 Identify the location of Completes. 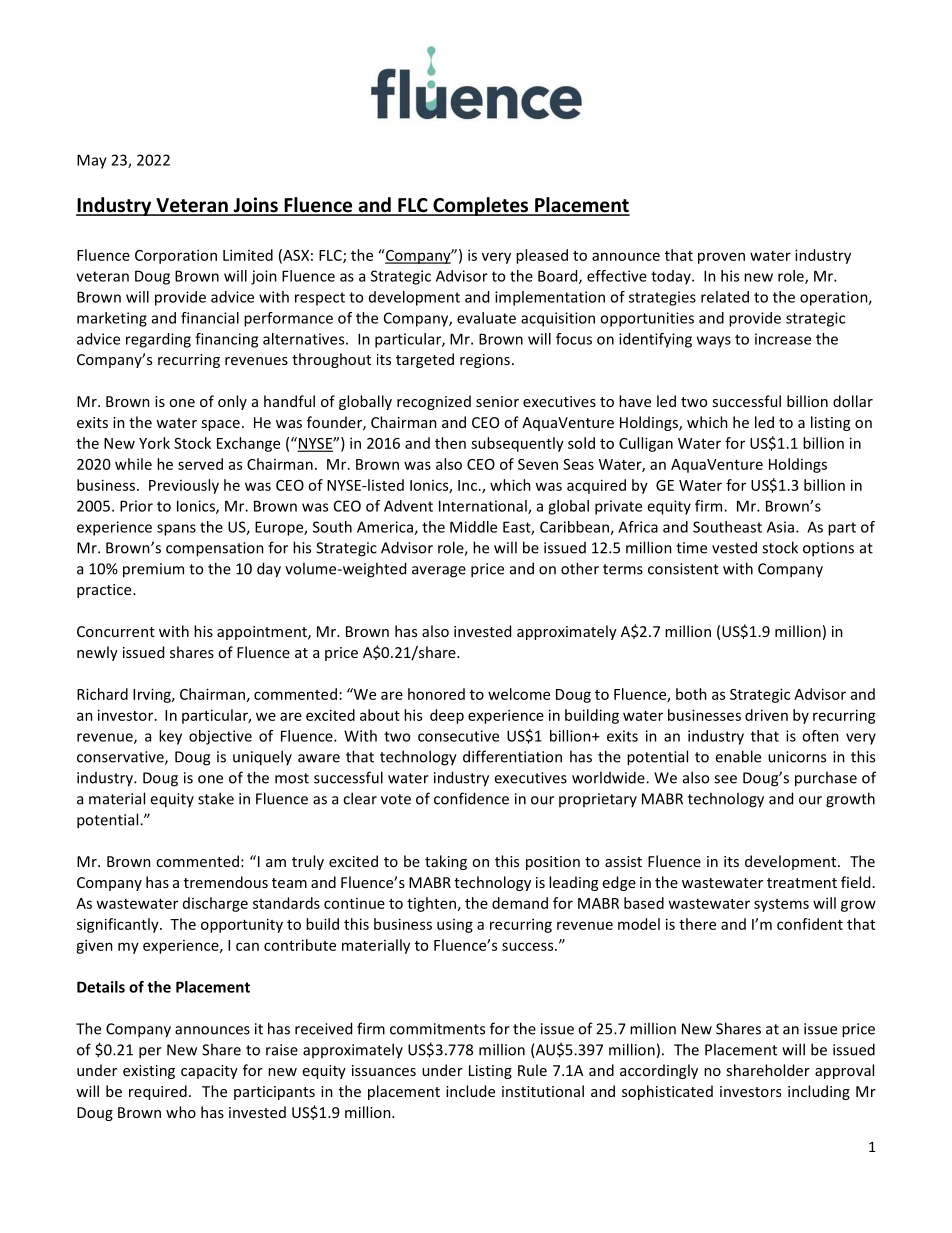
(481, 206).
